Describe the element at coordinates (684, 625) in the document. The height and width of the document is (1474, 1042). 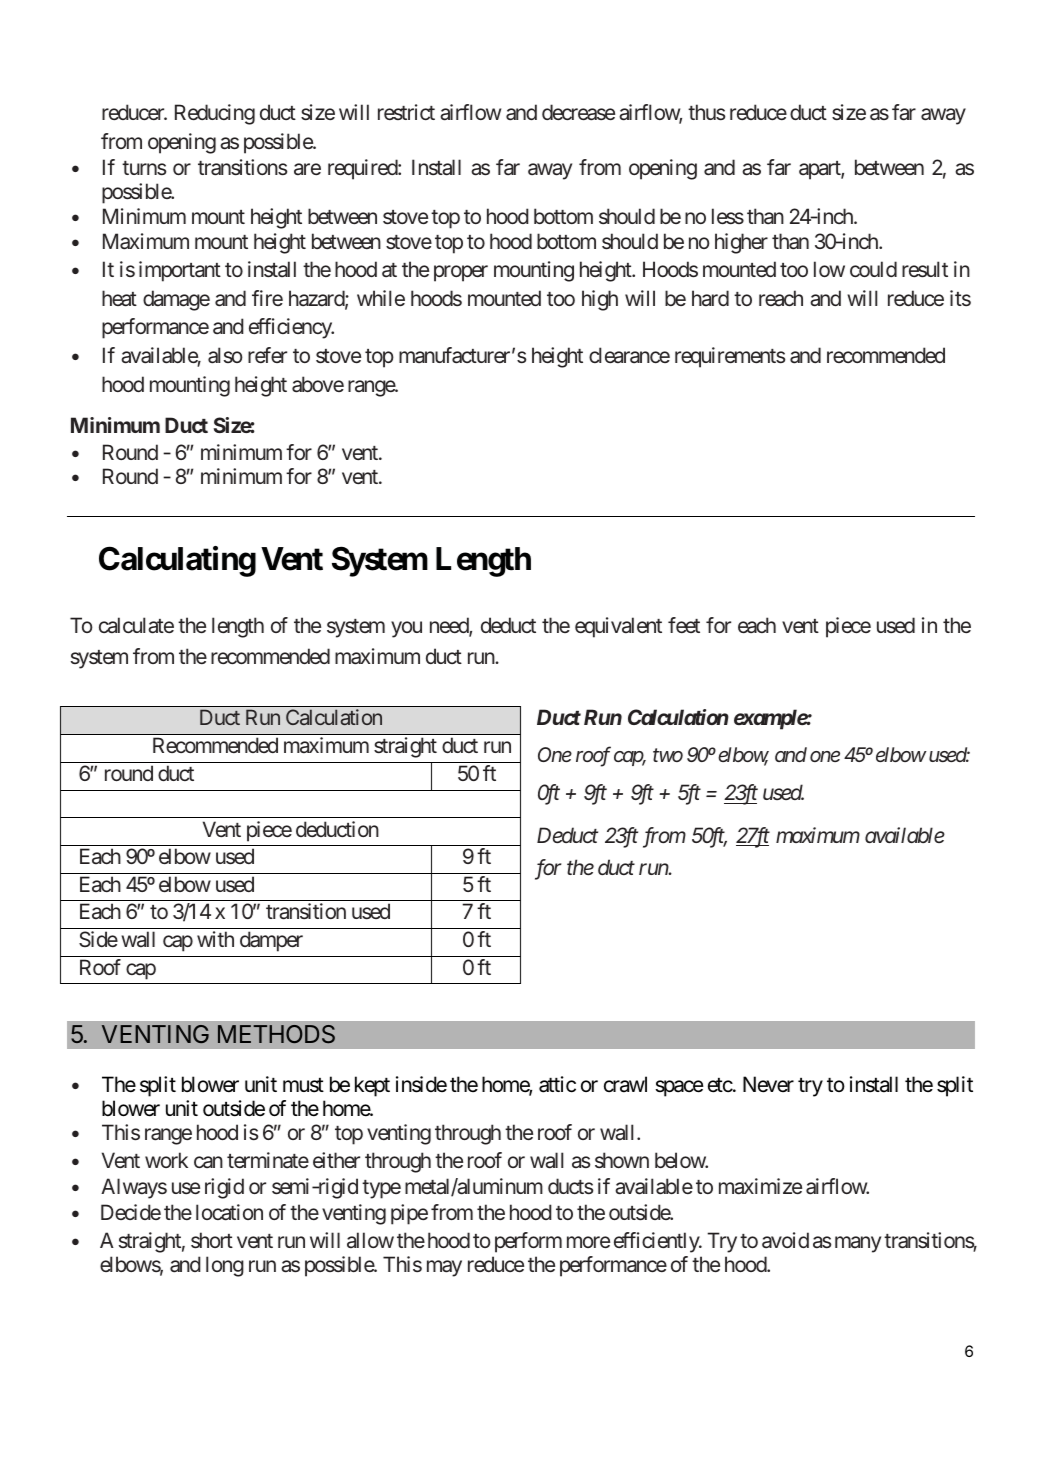
I see `feet` at that location.
